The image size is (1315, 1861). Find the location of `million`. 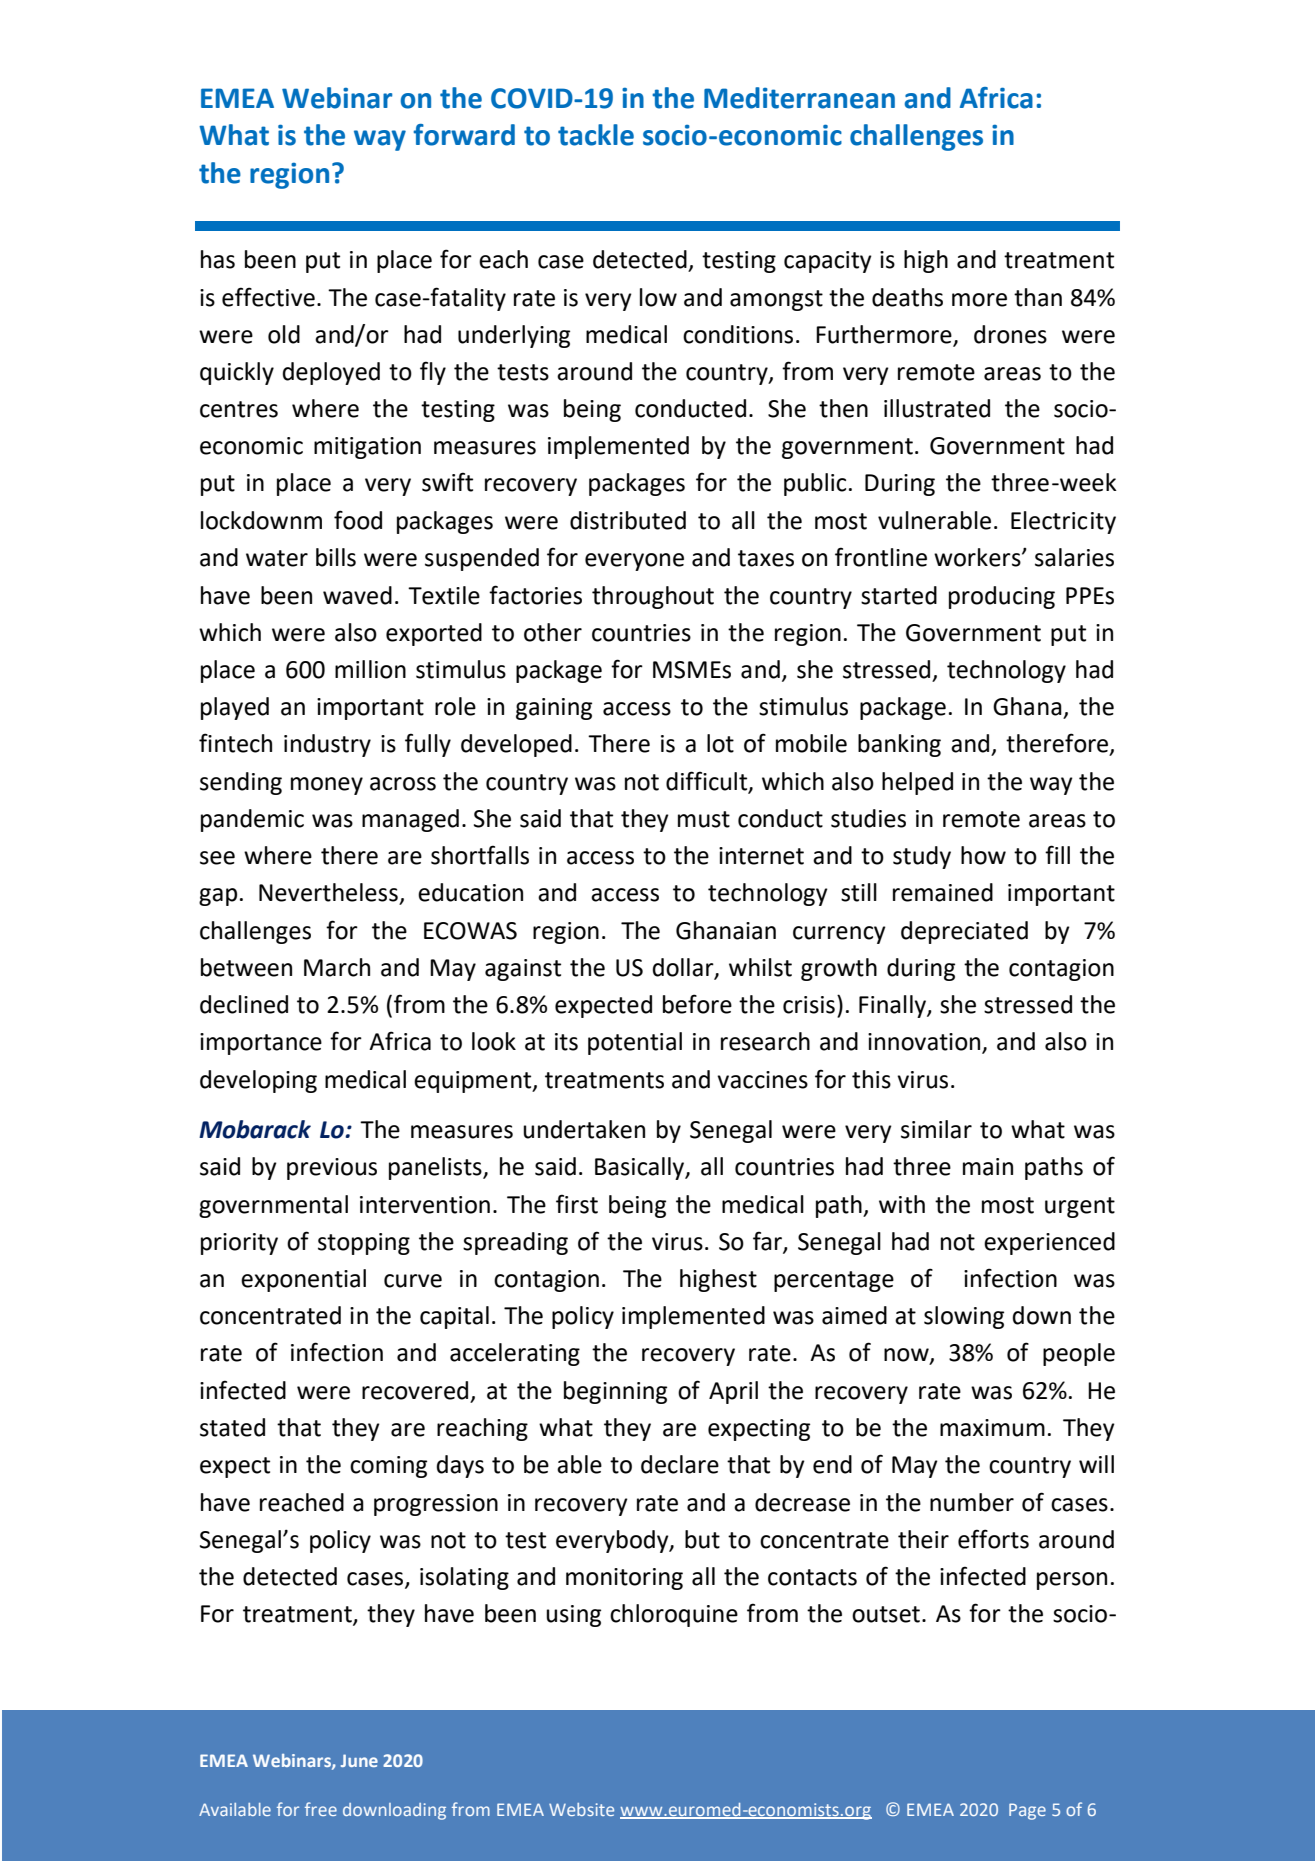

million is located at coordinates (370, 669).
